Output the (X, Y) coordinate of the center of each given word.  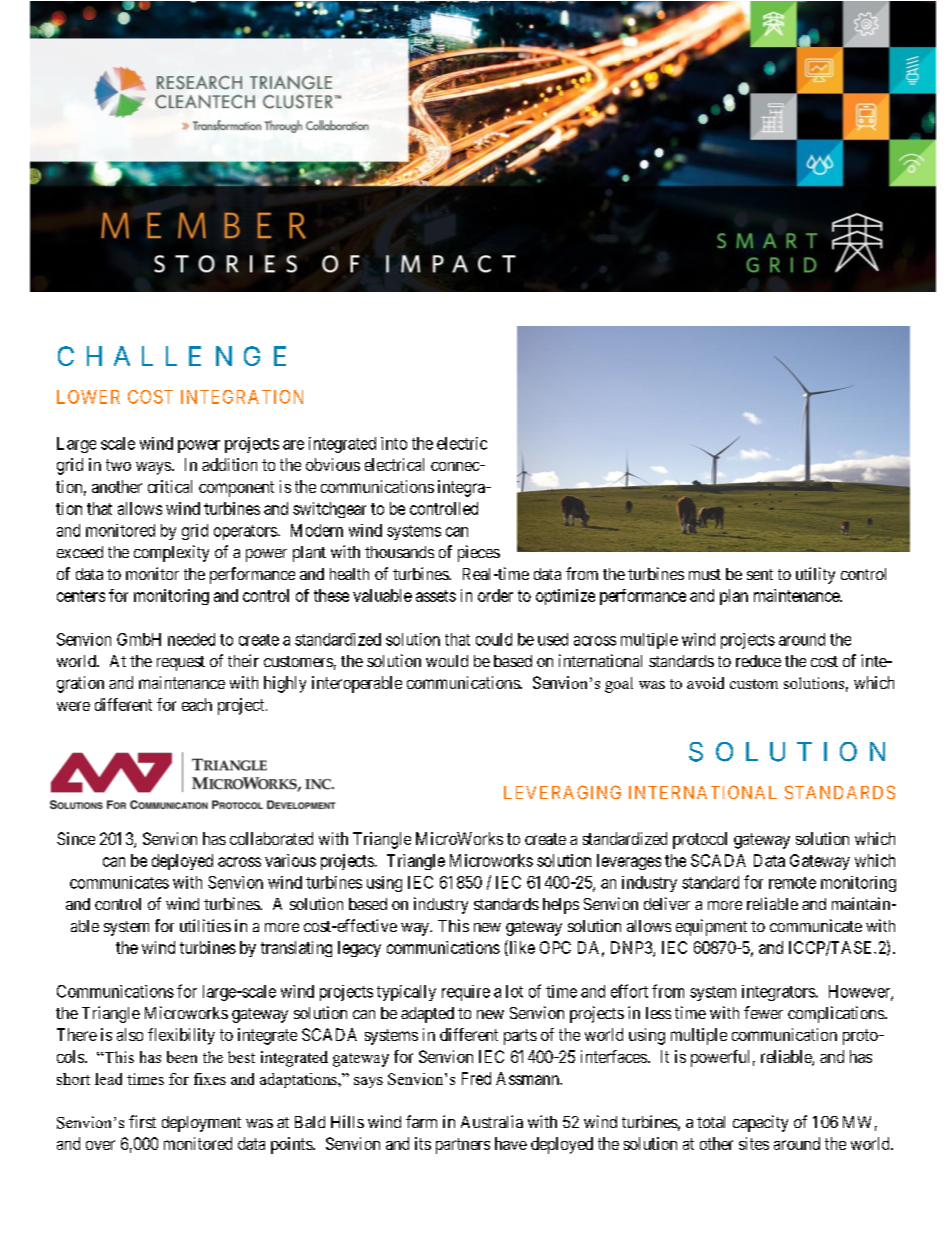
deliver (667, 903)
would (447, 661)
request (181, 663)
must (705, 574)
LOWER (88, 397)
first (142, 1121)
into (394, 443)
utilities (205, 925)
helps (561, 906)
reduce (758, 661)
